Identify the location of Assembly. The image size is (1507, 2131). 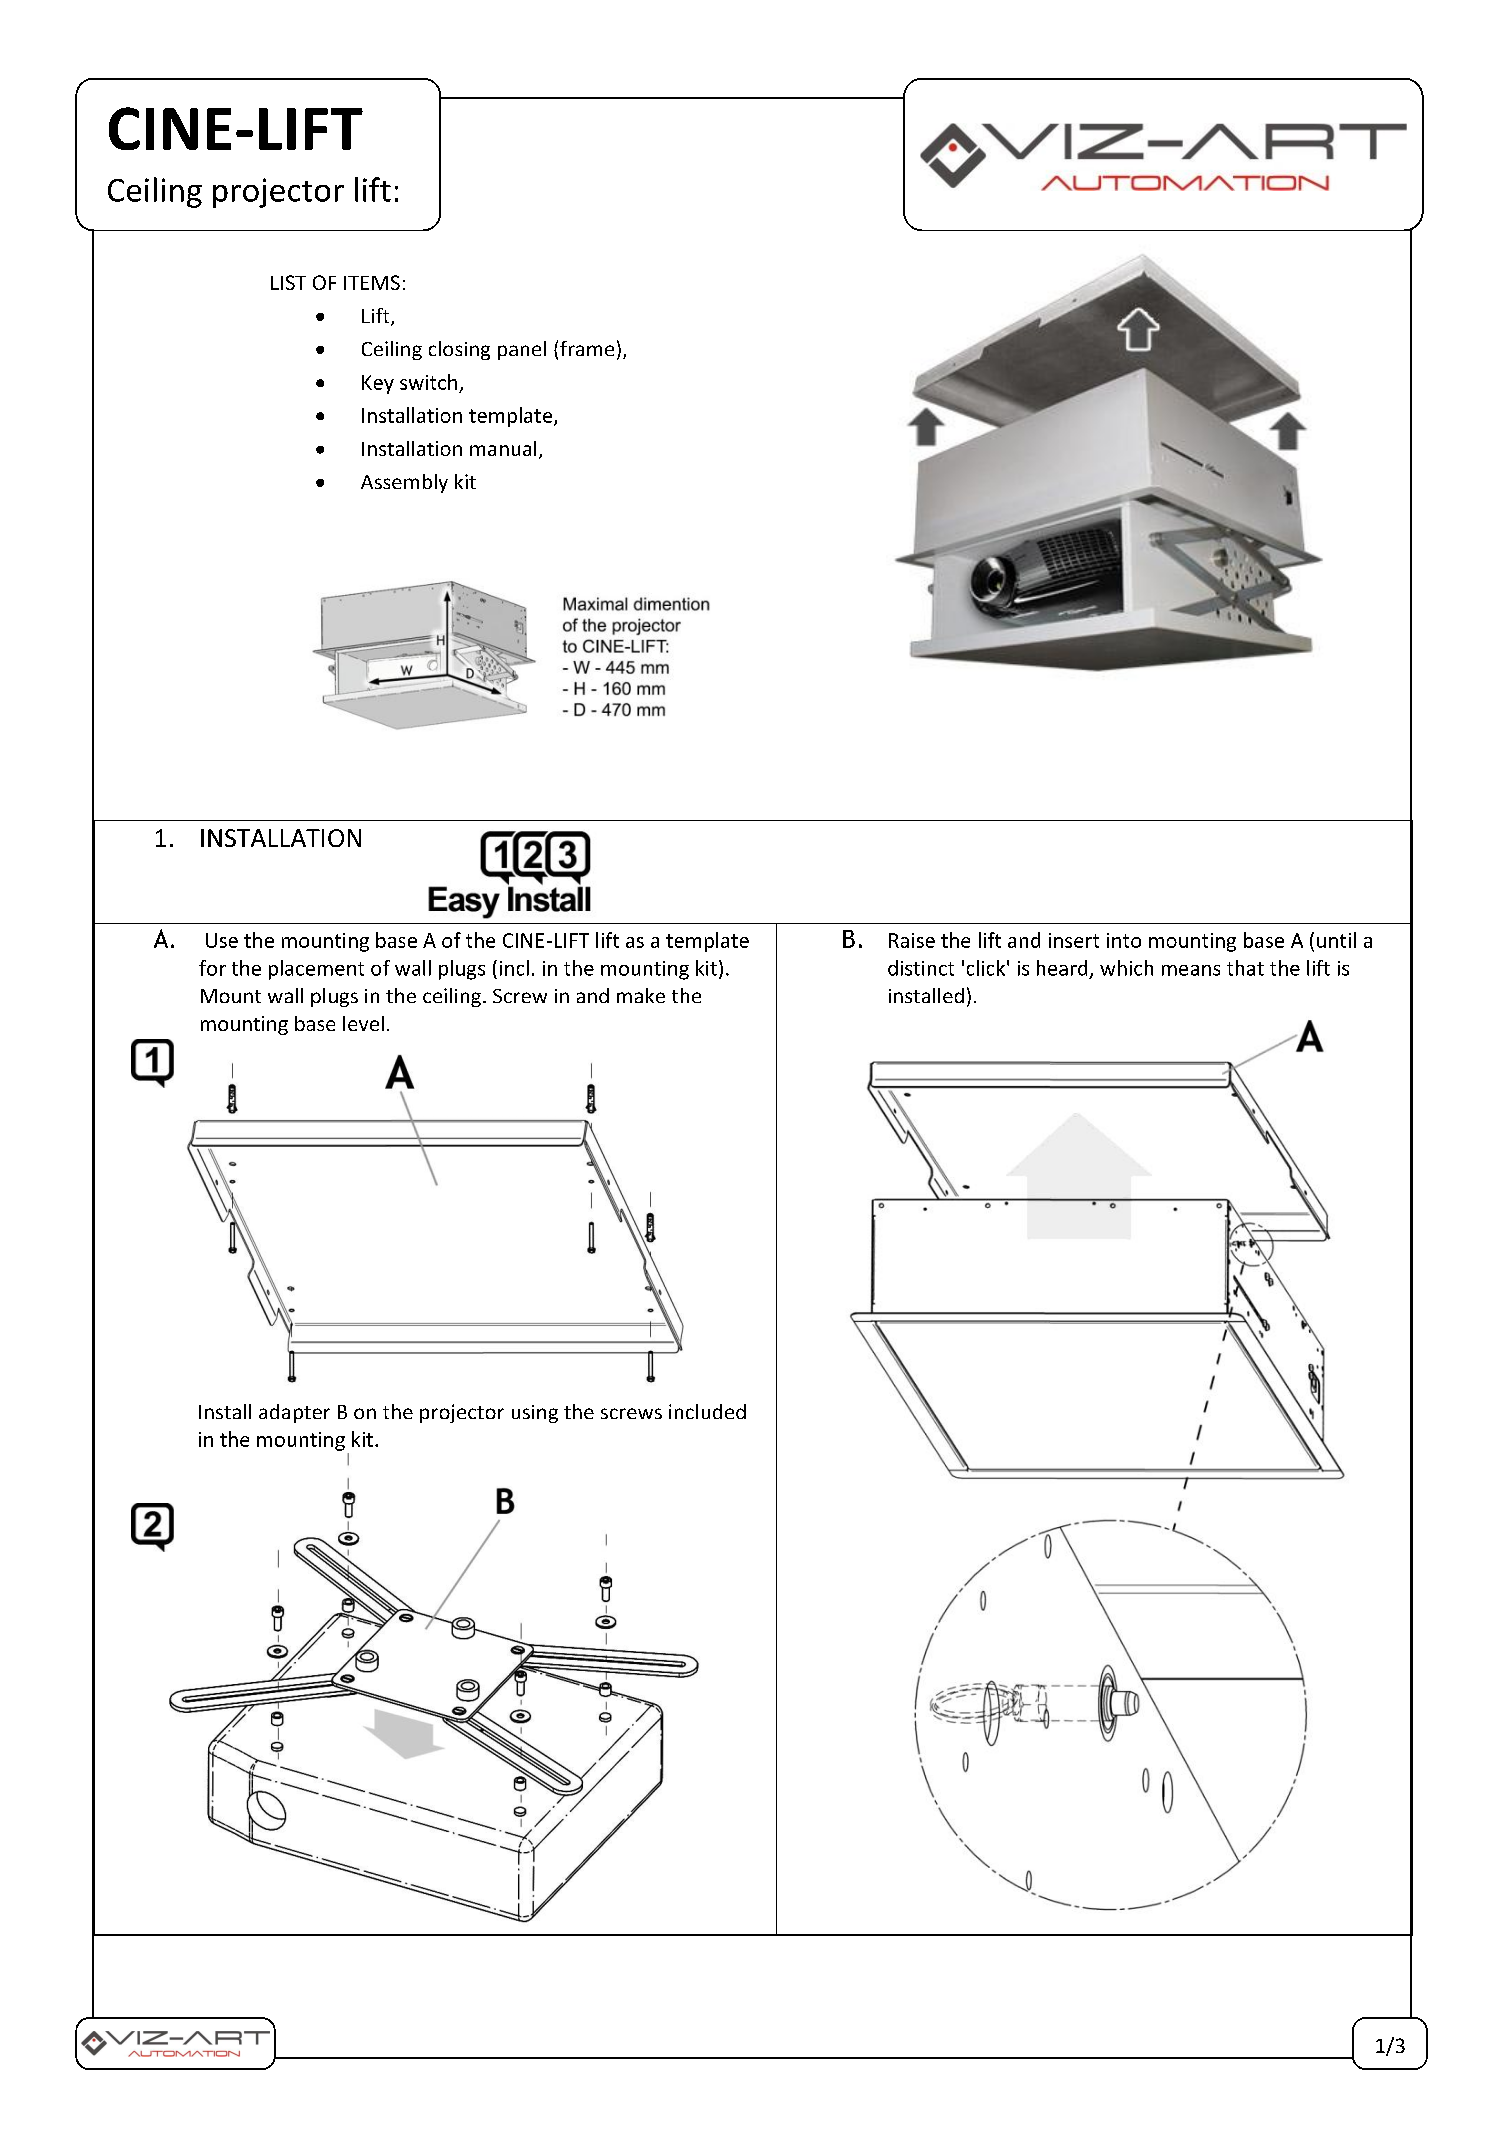
(404, 483).
